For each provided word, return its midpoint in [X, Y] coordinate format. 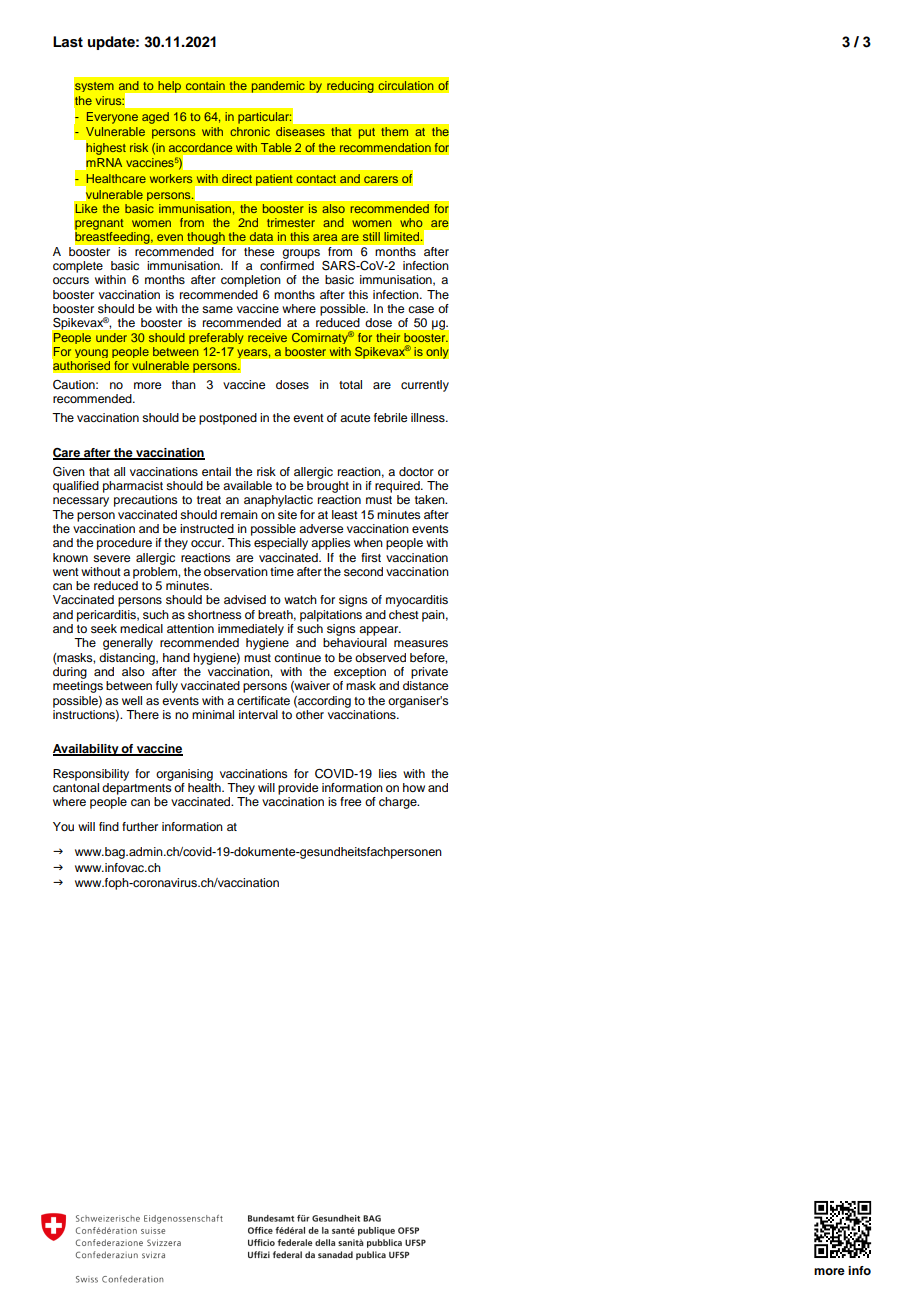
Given [69, 472]
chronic [250, 131]
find [109, 826]
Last [68, 42]
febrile [390, 417]
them [394, 131]
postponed [228, 419]
